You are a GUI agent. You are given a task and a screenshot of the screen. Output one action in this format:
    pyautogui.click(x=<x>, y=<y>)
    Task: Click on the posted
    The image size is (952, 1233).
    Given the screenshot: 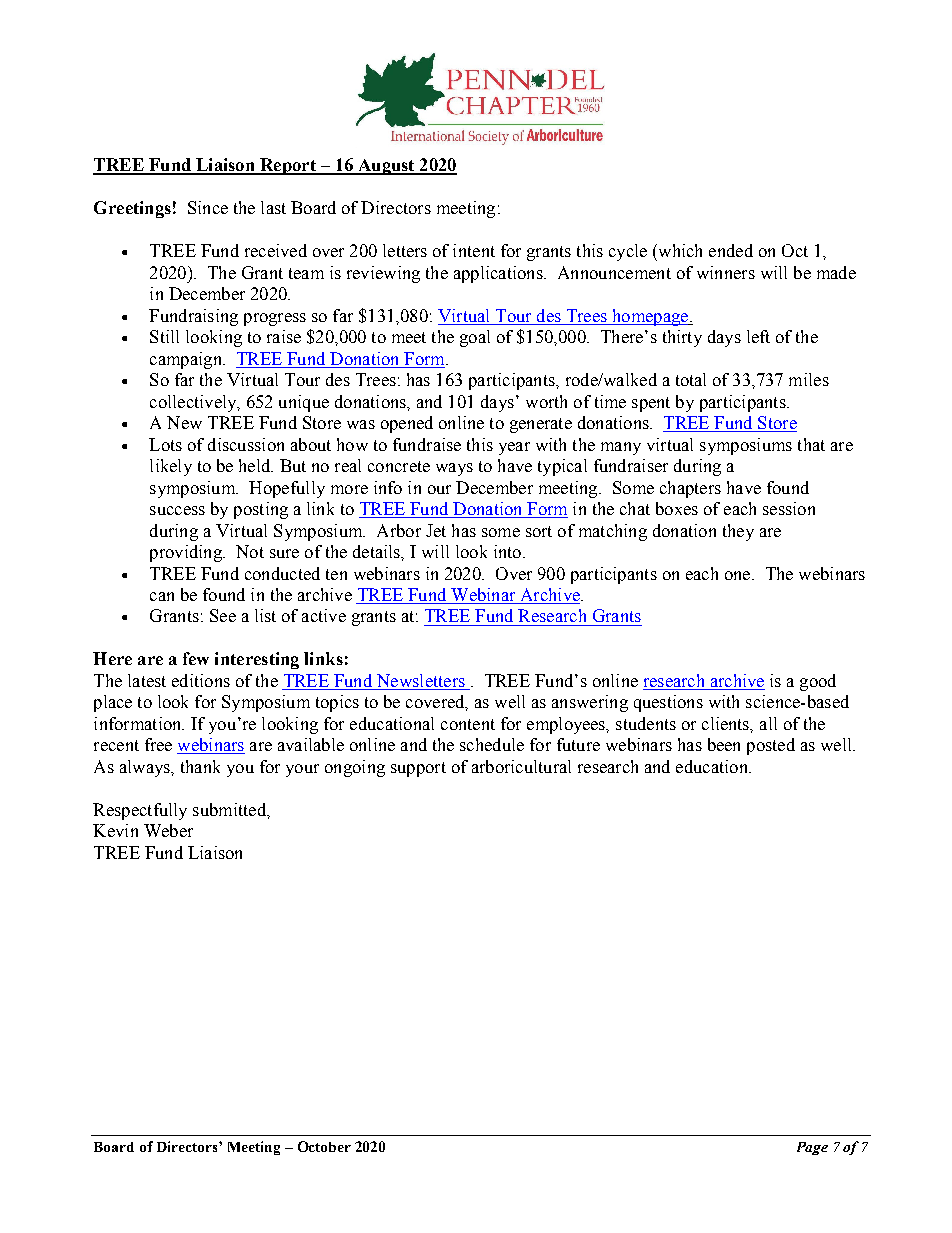 What is the action you would take?
    pyautogui.click(x=771, y=746)
